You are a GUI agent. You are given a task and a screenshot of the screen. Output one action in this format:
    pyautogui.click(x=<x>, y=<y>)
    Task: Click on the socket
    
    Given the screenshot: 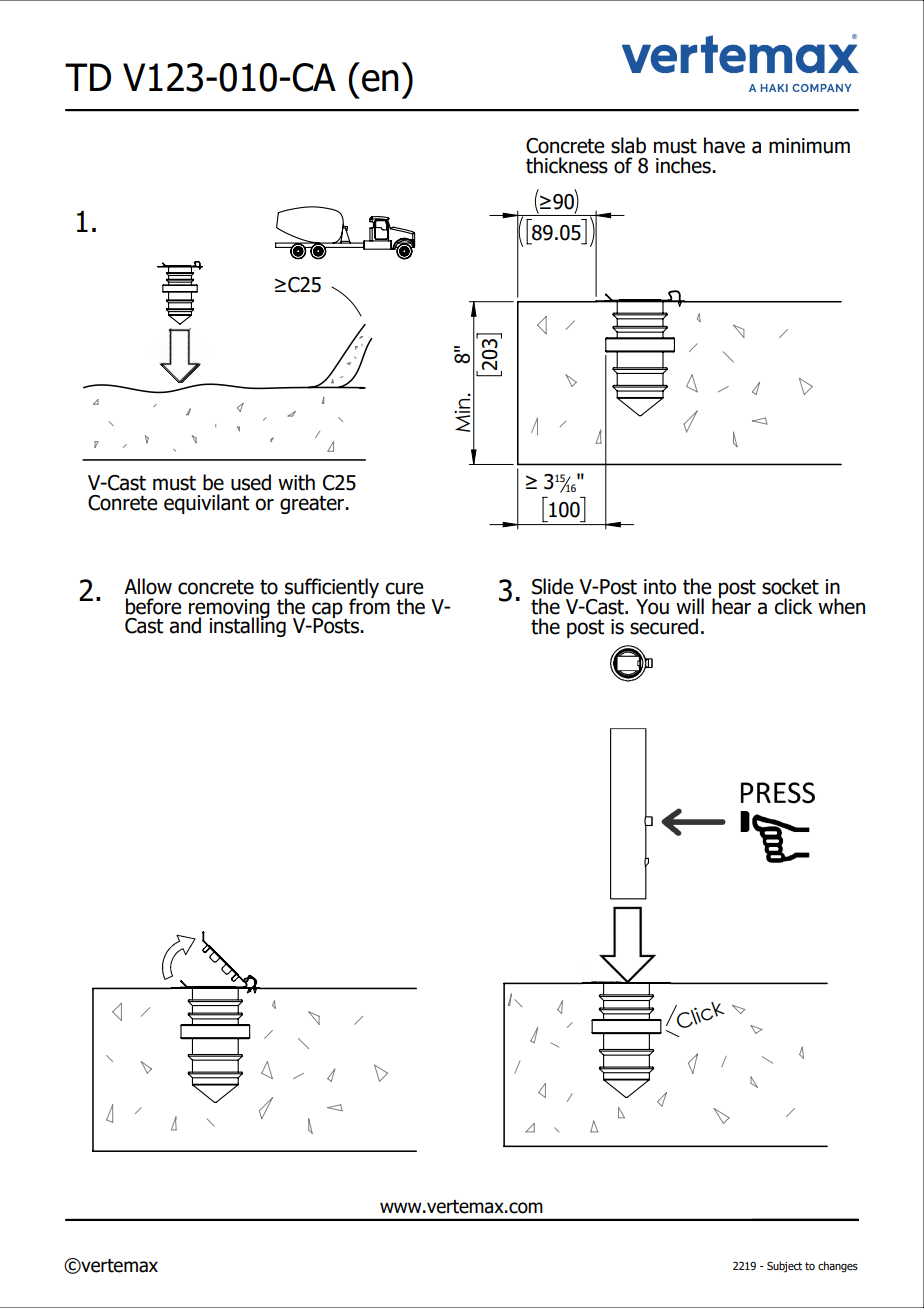 What is the action you would take?
    pyautogui.click(x=790, y=586)
